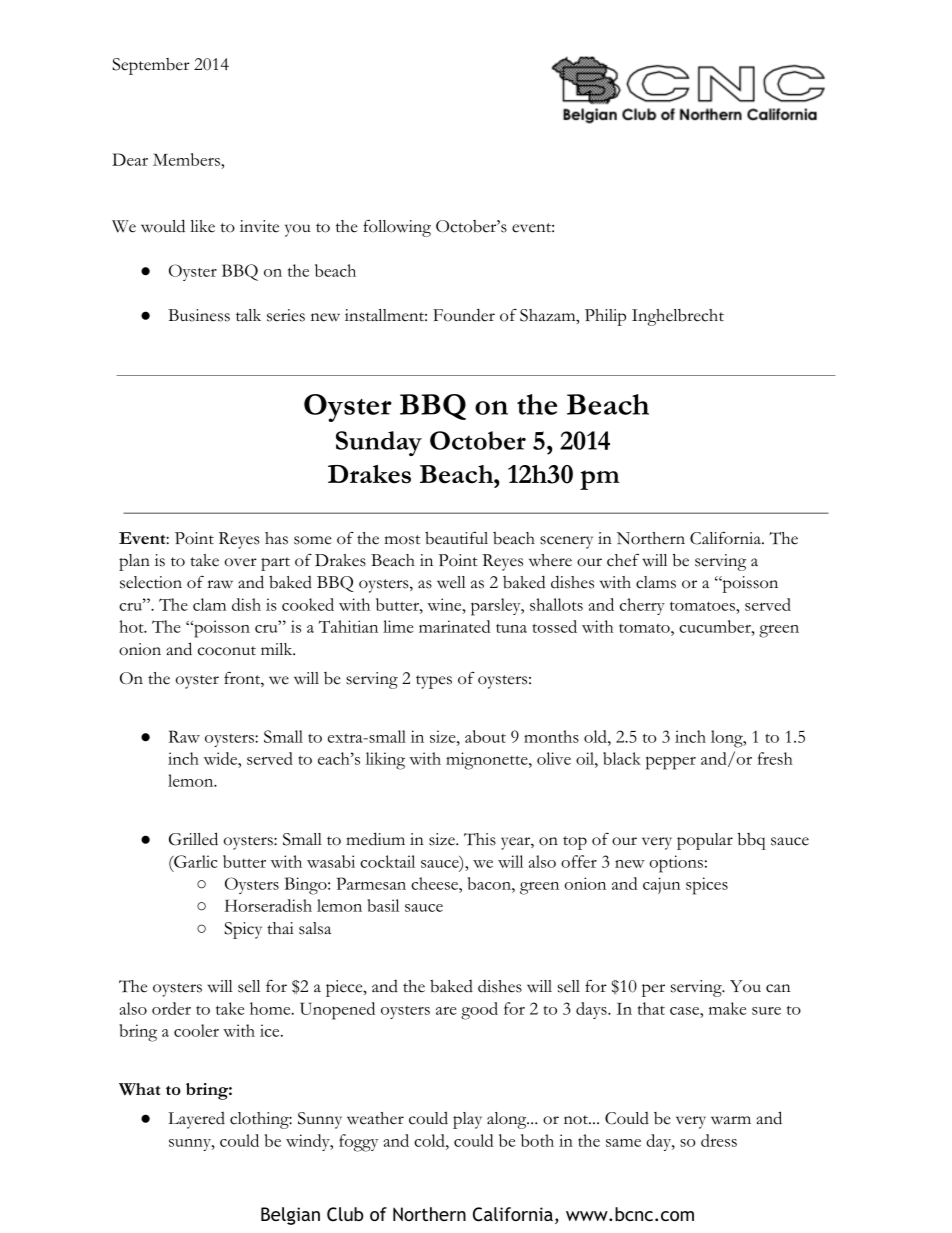 The image size is (952, 1233). I want to click on marinated, so click(454, 626).
